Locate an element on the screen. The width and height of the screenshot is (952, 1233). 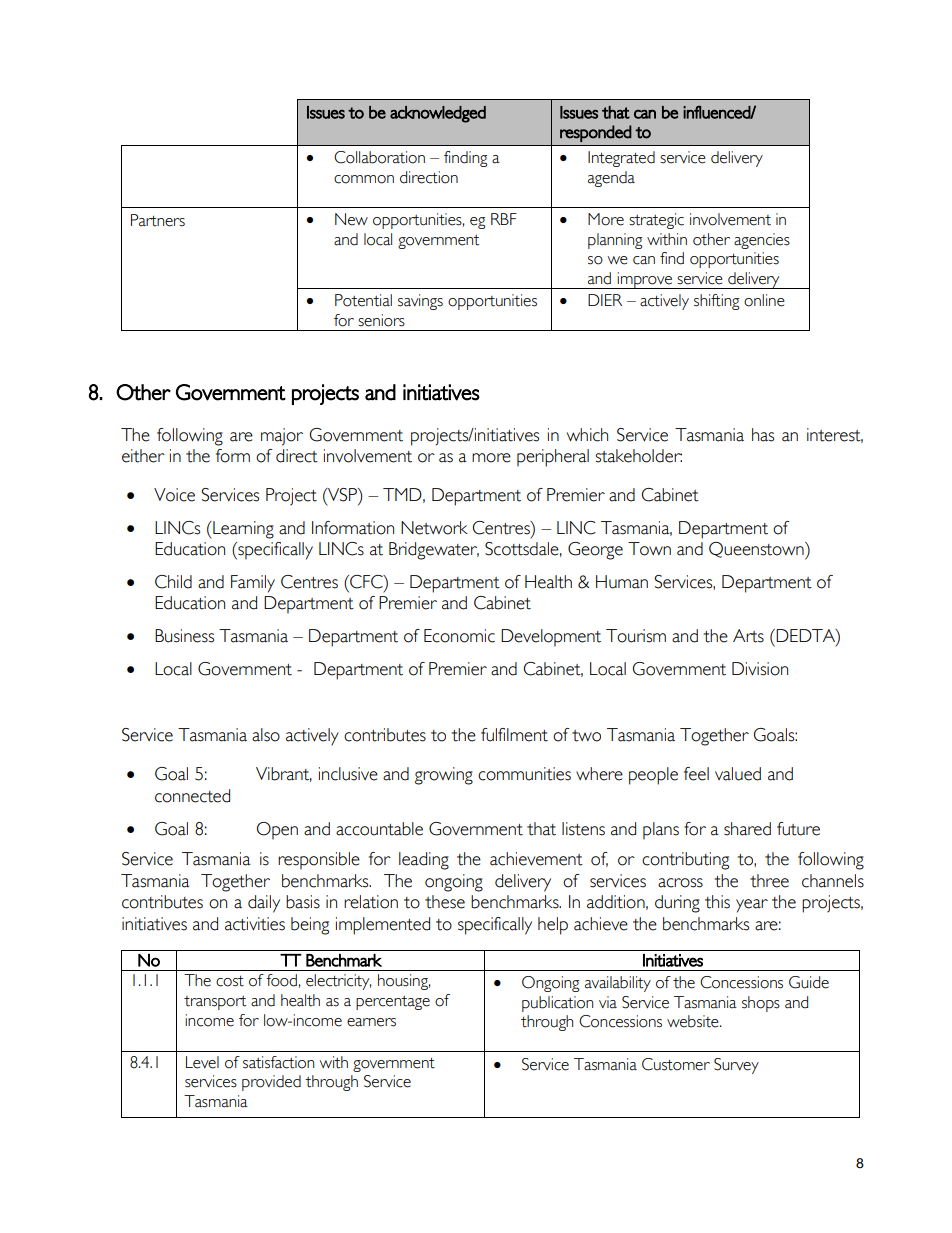
Economic is located at coordinates (459, 636).
